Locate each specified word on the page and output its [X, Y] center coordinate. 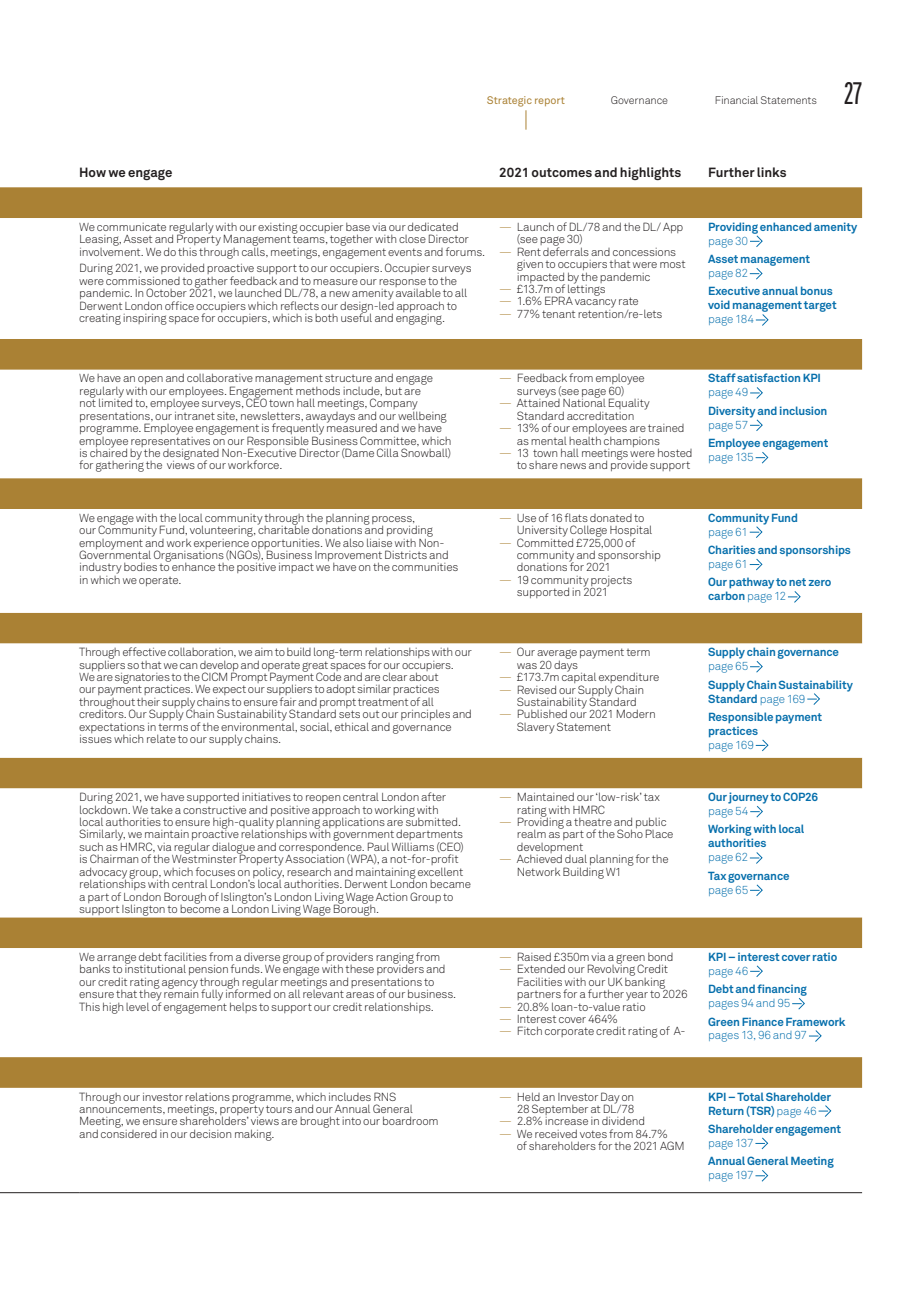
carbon [726, 595]
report [550, 101]
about [423, 675]
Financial [736, 100]
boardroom [410, 1120]
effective [144, 651]
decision [210, 1133]
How [93, 172]
